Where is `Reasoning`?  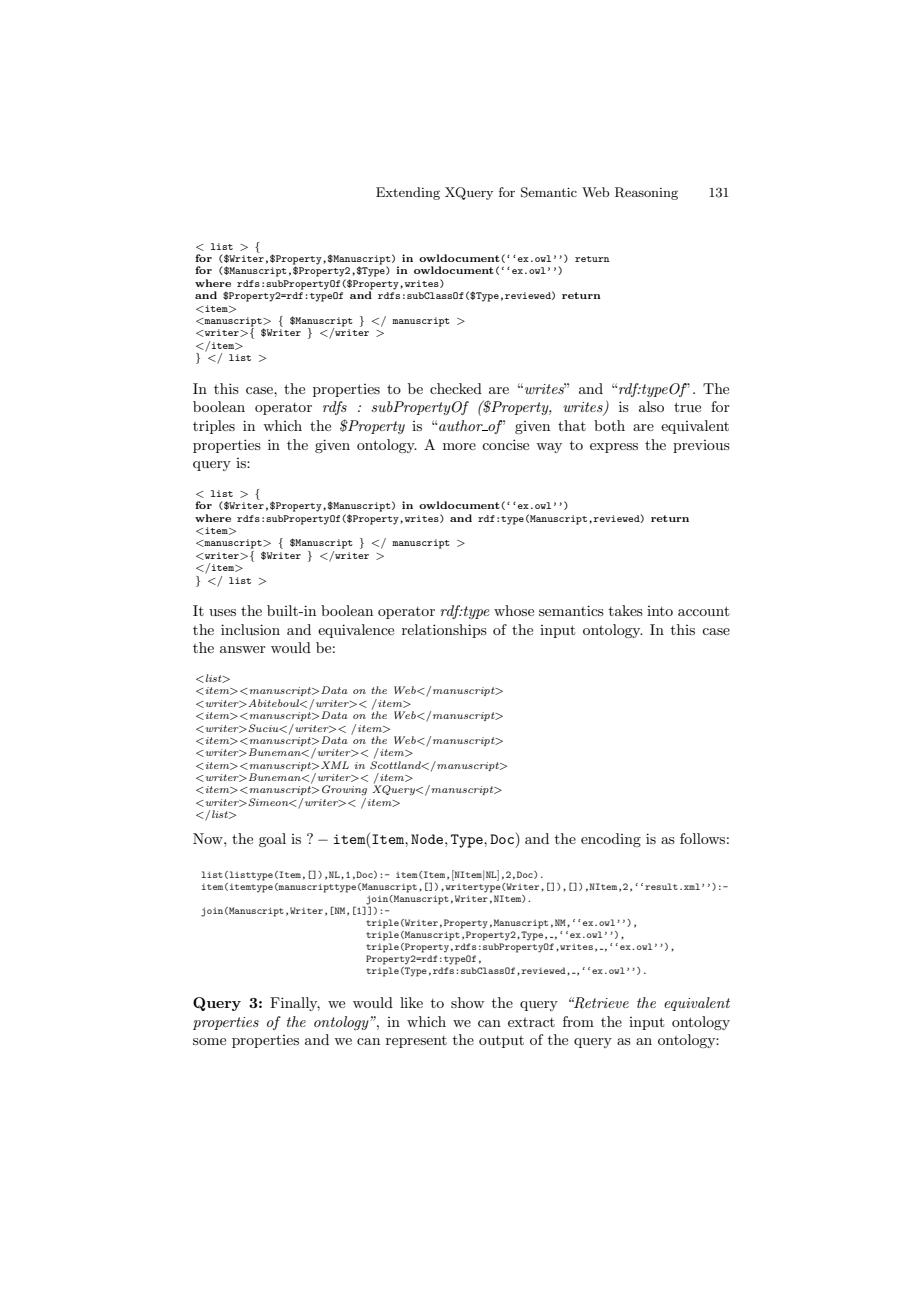
Reasoning is located at coordinates (646, 193).
